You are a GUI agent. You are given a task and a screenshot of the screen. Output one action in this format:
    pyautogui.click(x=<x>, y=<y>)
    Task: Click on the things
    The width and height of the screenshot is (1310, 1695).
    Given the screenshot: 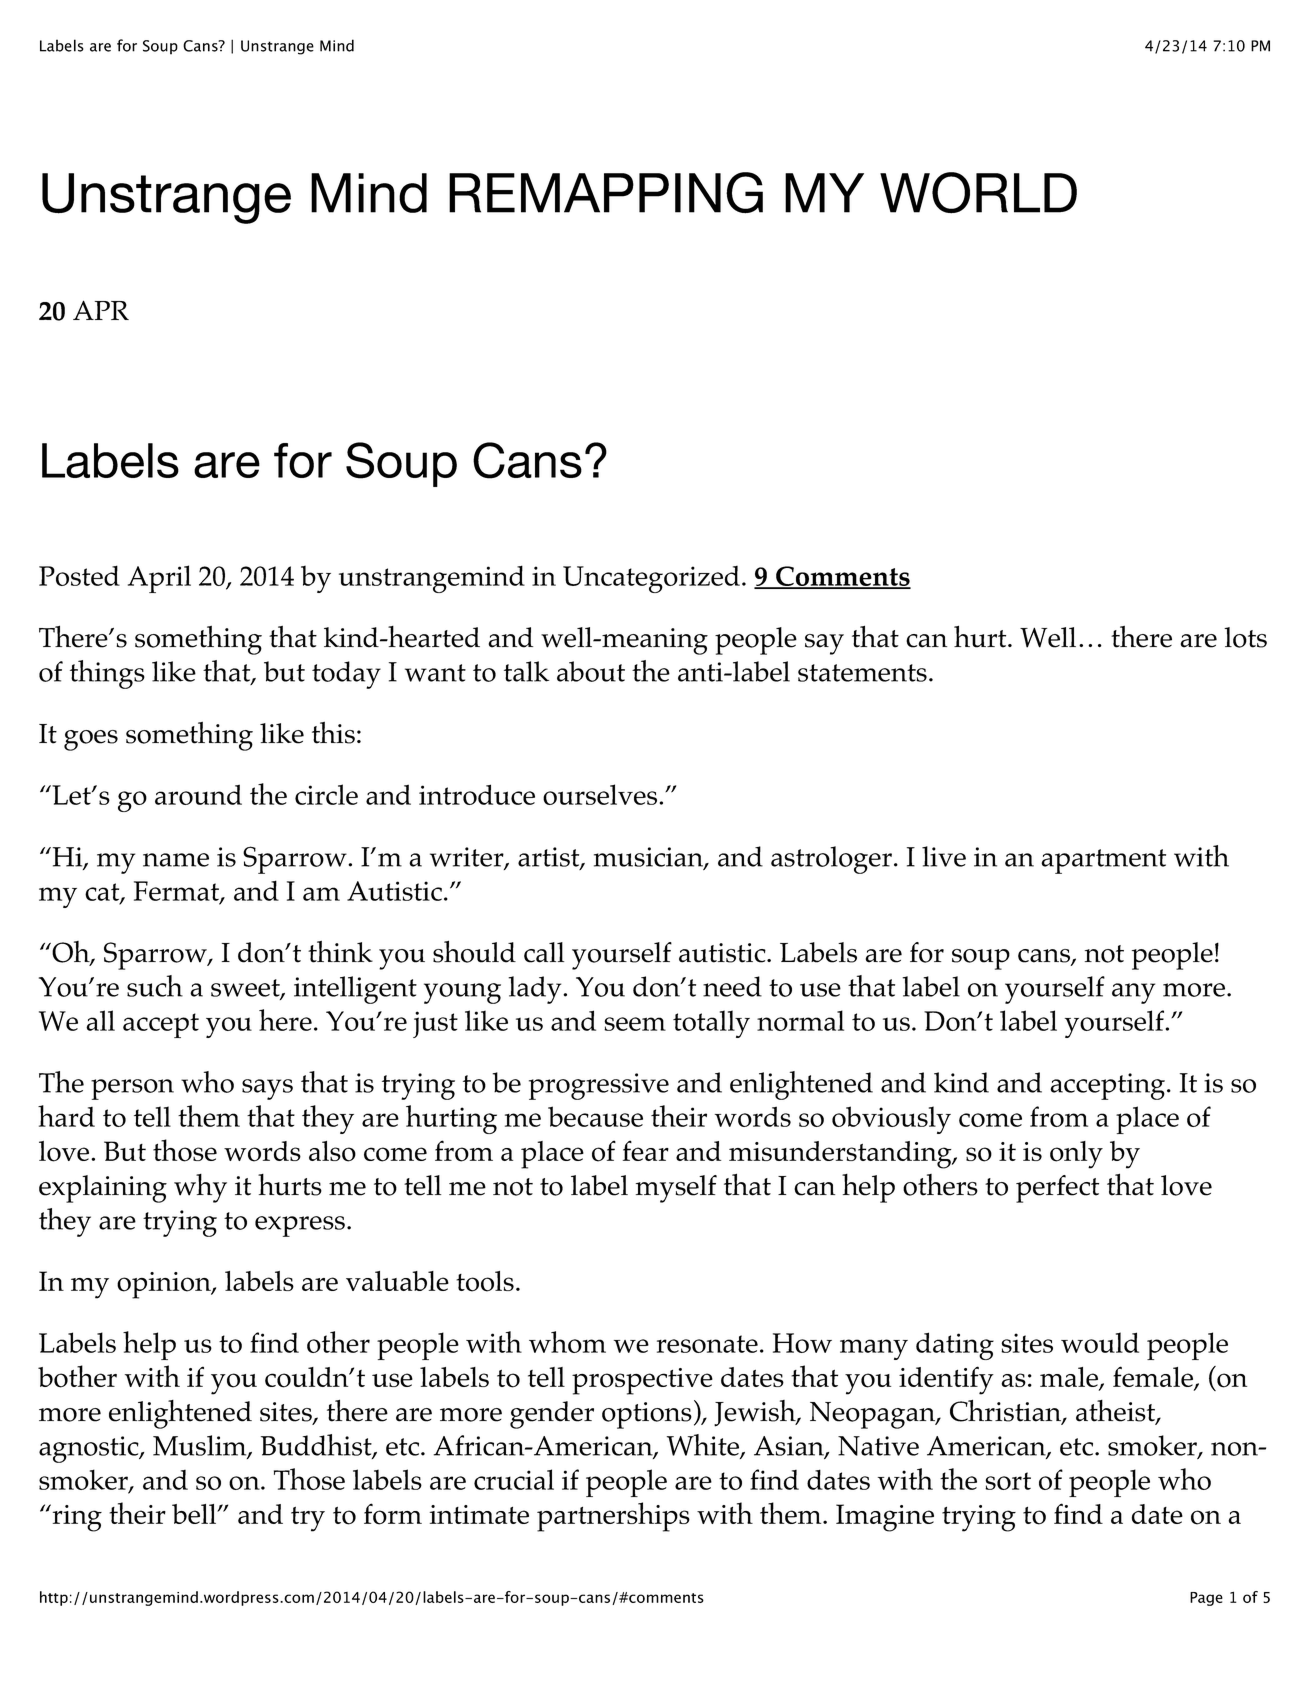 What is the action you would take?
    pyautogui.click(x=107, y=674)
